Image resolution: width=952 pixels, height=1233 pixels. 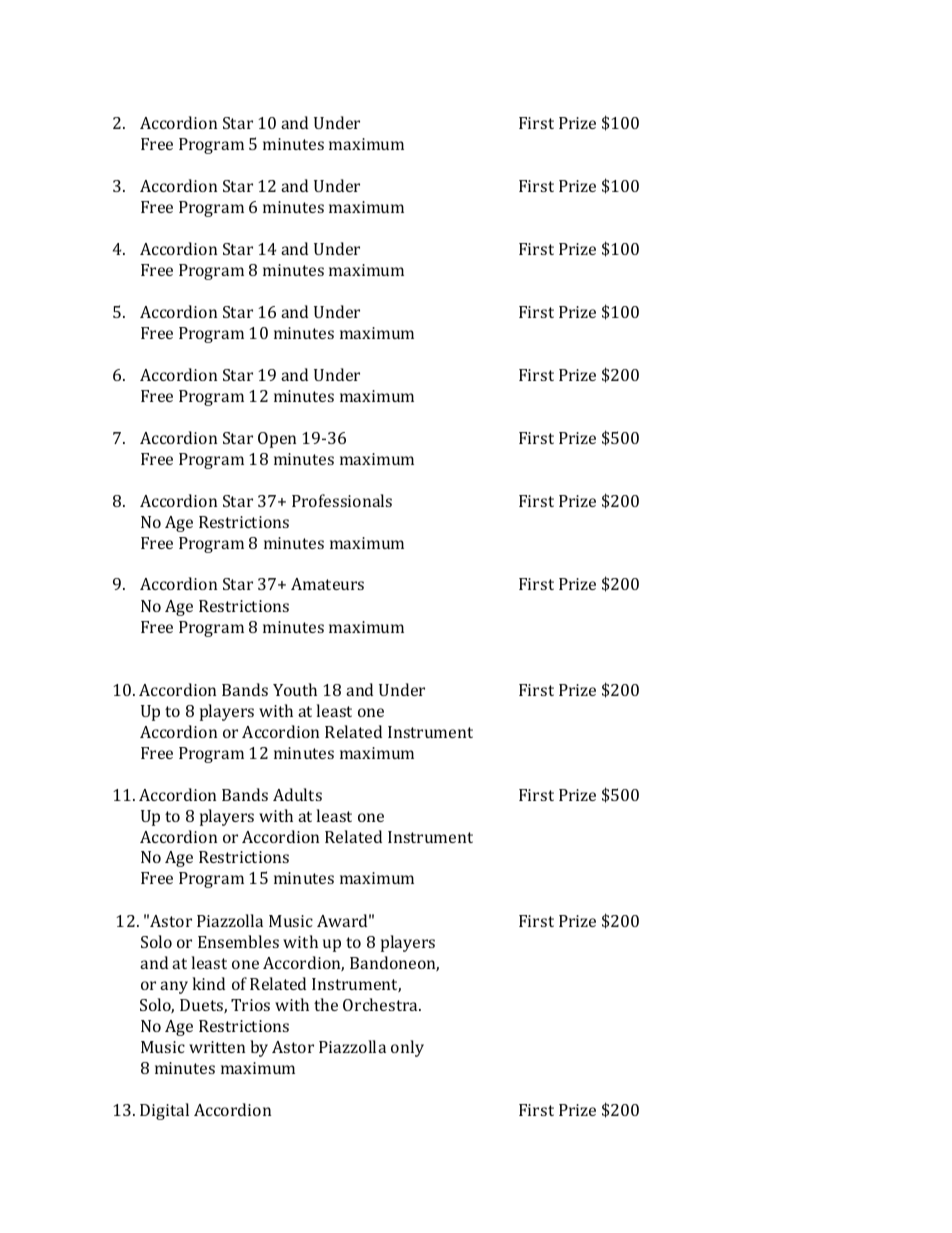 What do you see at coordinates (297, 794) in the screenshot?
I see `Adults` at bounding box center [297, 794].
